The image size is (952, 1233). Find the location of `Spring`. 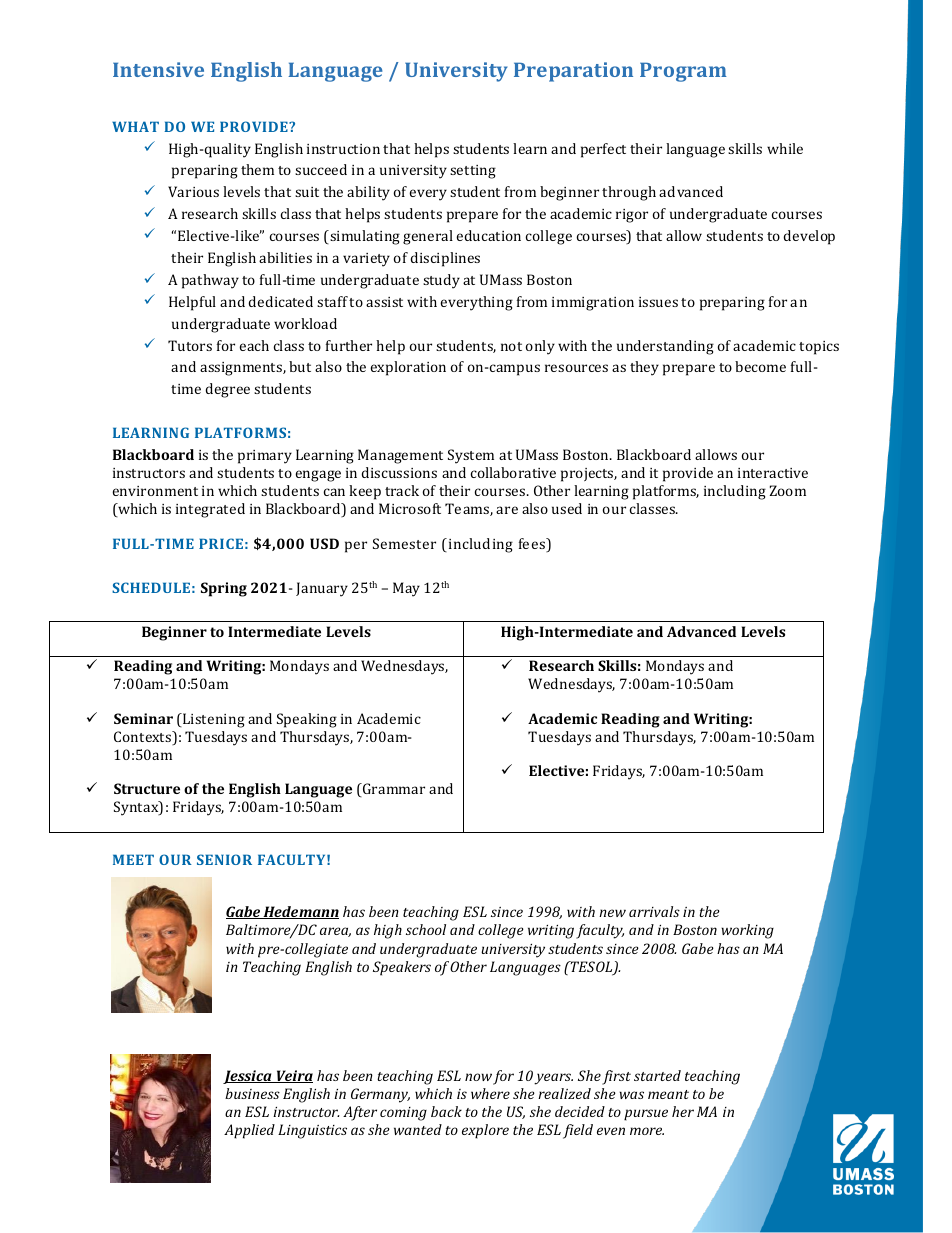

Spring is located at coordinates (224, 589).
